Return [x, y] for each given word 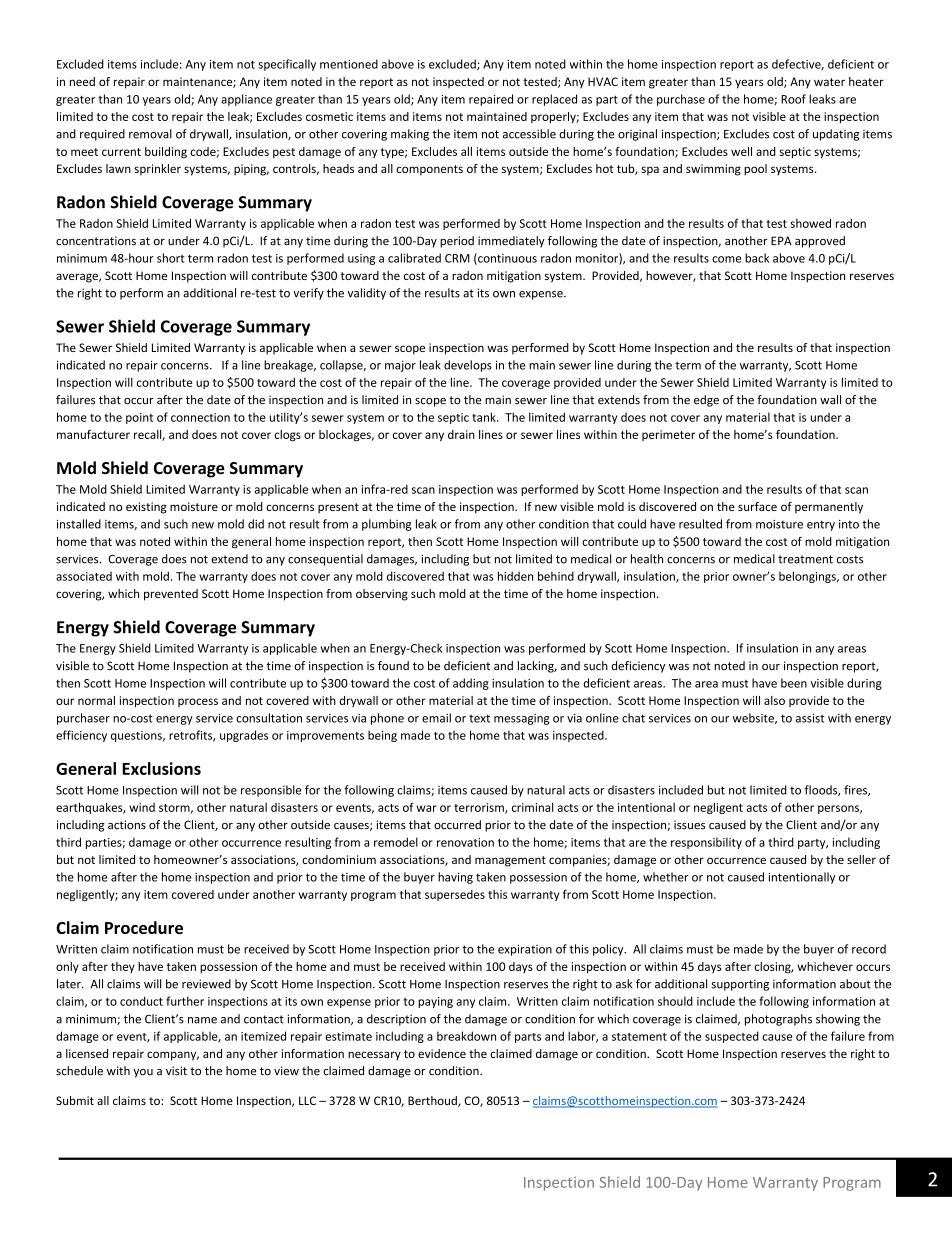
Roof [793, 99]
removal [150, 134]
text [479, 718]
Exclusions [161, 768]
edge [706, 401]
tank [485, 417]
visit [176, 1071]
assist [810, 718]
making [410, 135]
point [139, 418]
